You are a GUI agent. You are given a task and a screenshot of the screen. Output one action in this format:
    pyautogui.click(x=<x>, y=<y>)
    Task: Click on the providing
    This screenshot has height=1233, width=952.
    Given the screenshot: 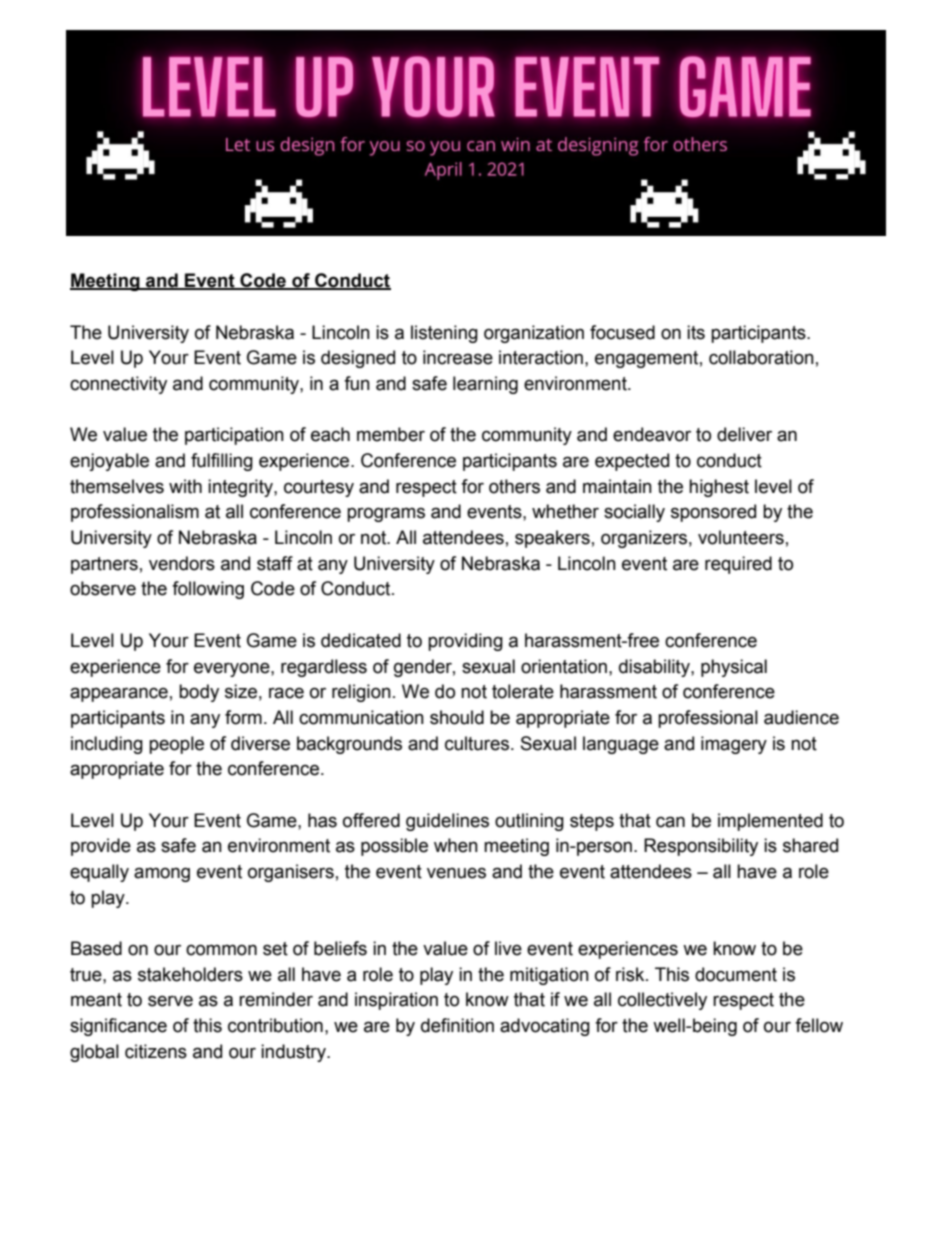 What is the action you would take?
    pyautogui.click(x=465, y=642)
